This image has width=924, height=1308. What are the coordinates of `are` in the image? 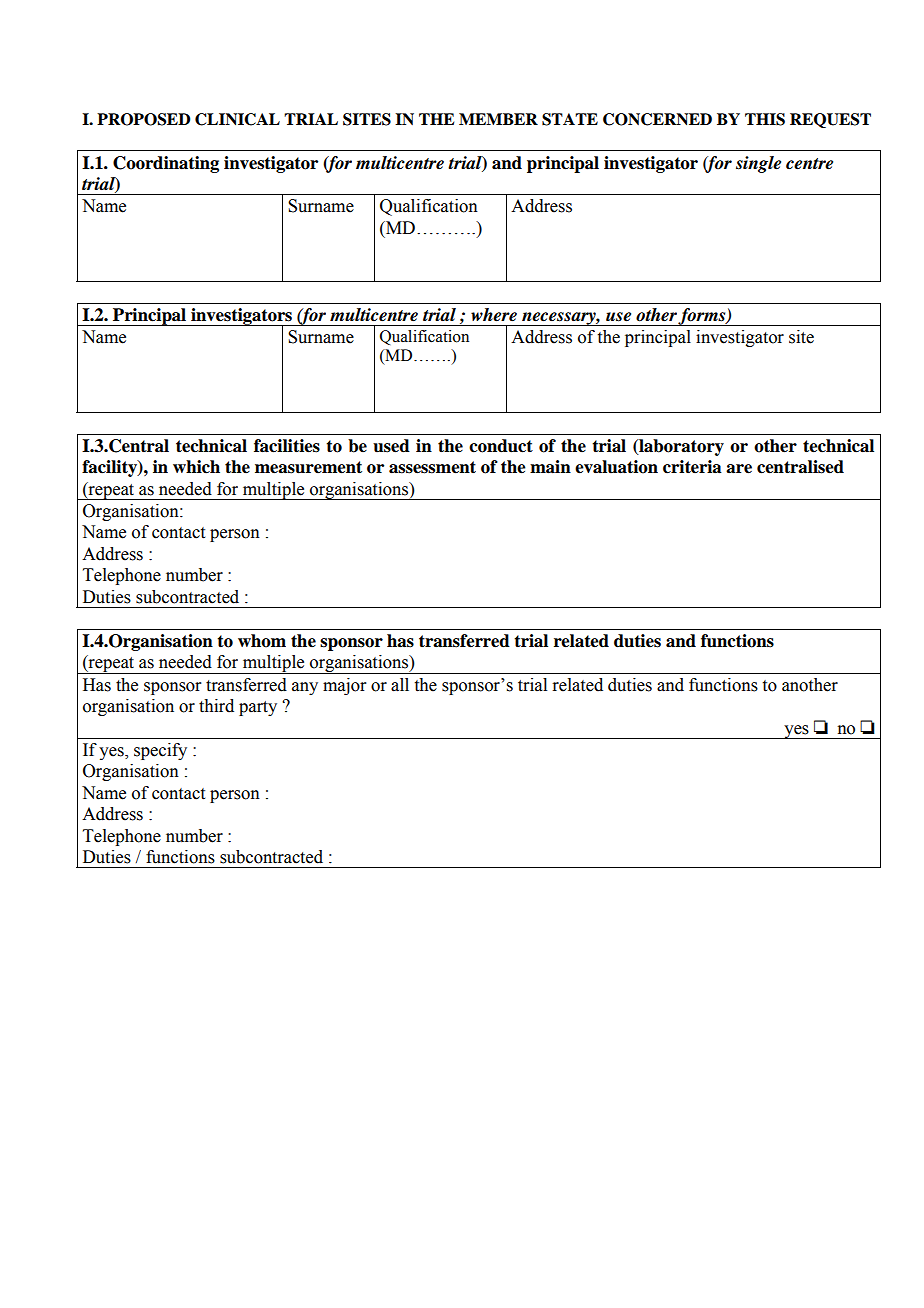 It's located at (739, 469).
